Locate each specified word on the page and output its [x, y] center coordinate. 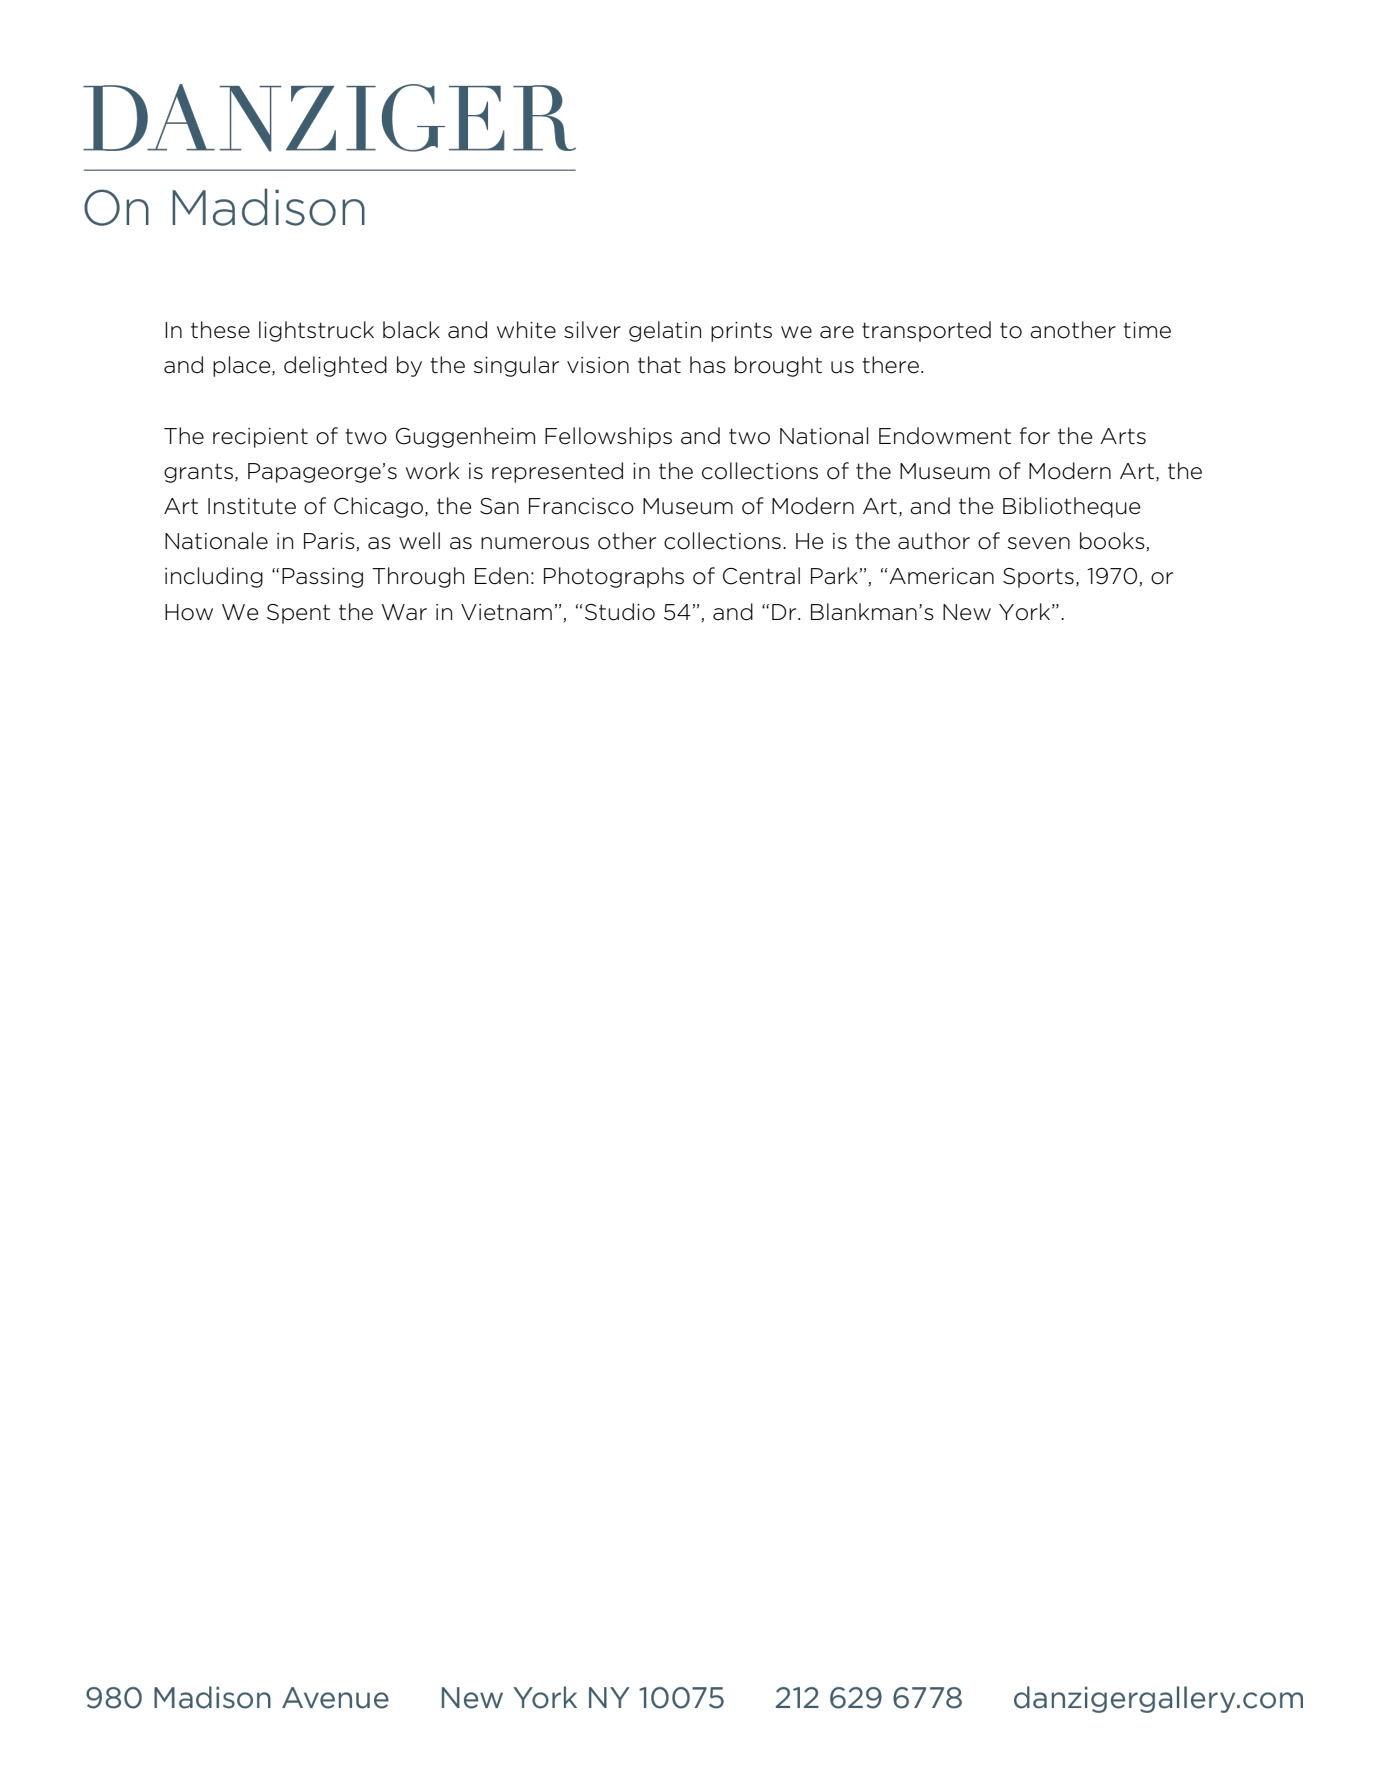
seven [1039, 543]
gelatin [665, 331]
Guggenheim [465, 437]
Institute [252, 506]
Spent [298, 614]
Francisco [581, 506]
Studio [620, 612]
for [1035, 436]
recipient [260, 438]
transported [926, 331]
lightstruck [316, 331]
